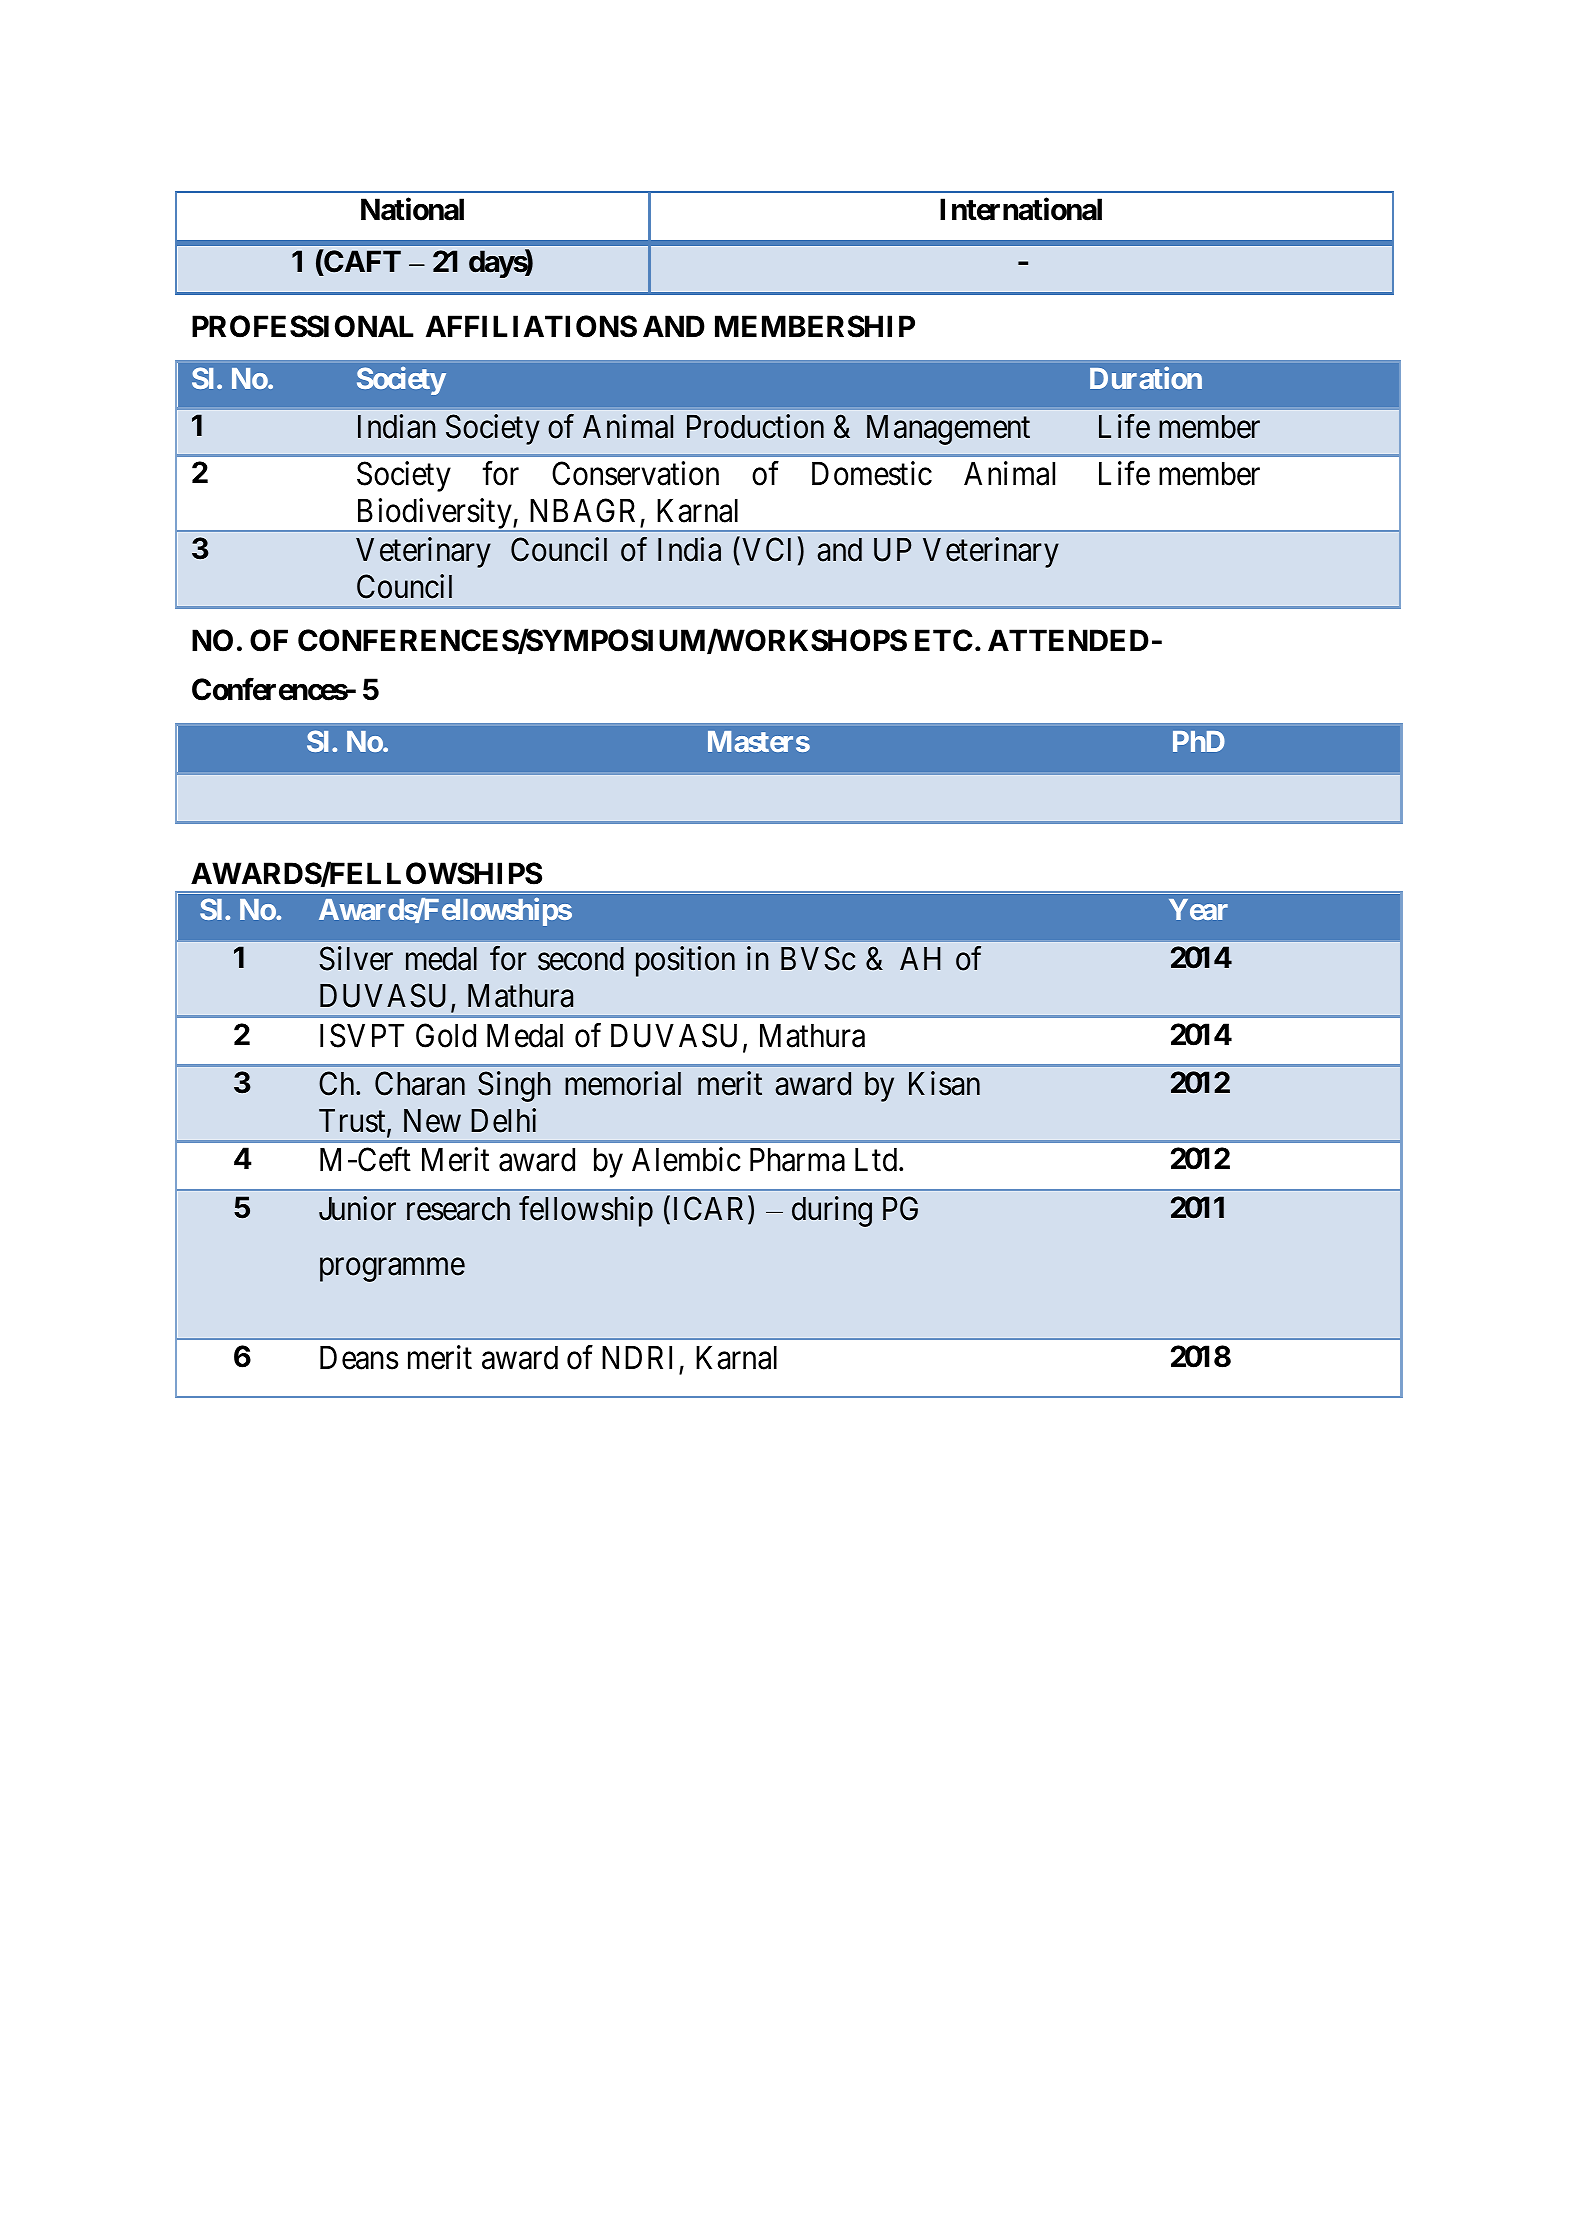  What do you see at coordinates (832, 1211) in the screenshot?
I see `during` at bounding box center [832, 1211].
